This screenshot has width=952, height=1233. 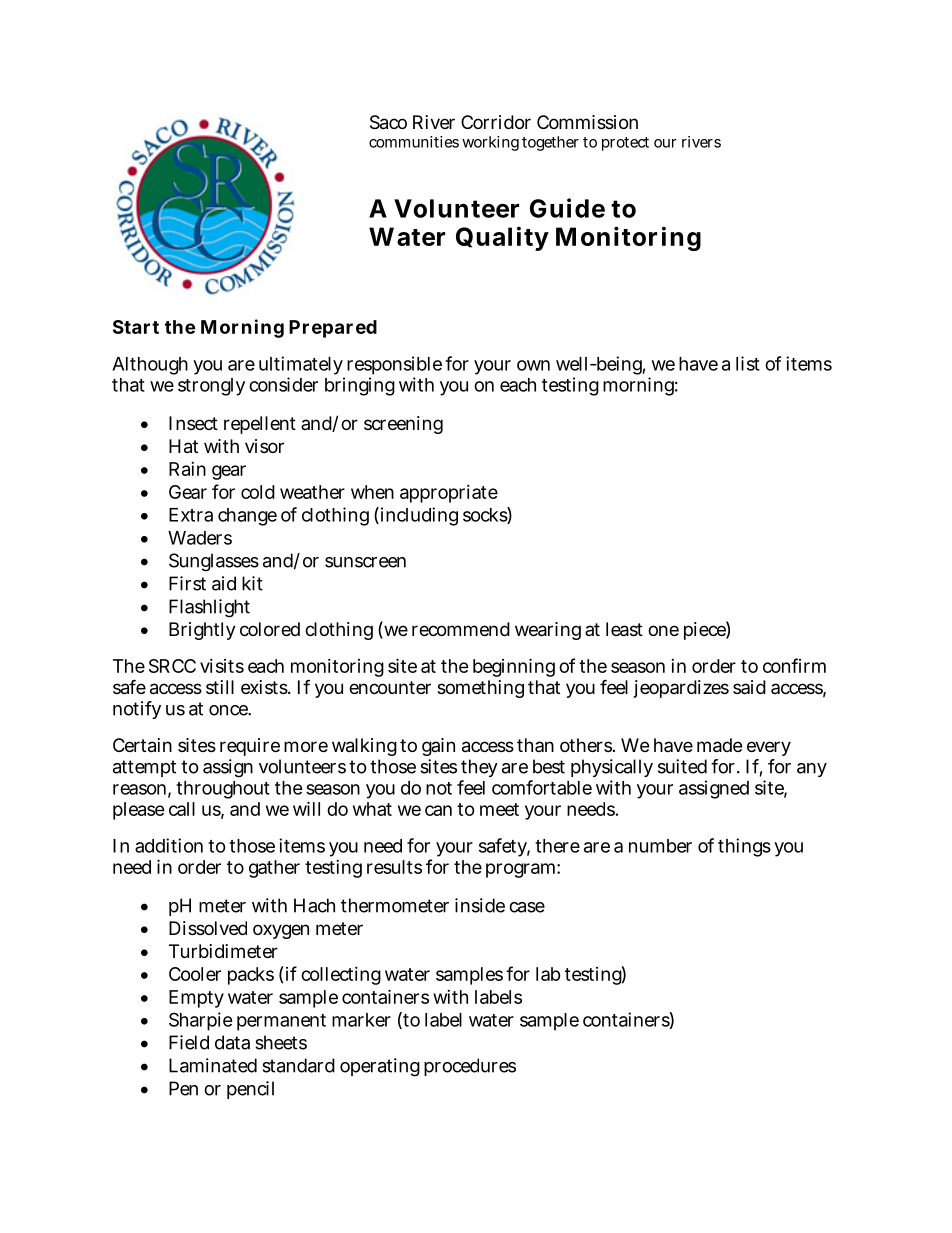 I want to click on list, so click(x=748, y=363).
